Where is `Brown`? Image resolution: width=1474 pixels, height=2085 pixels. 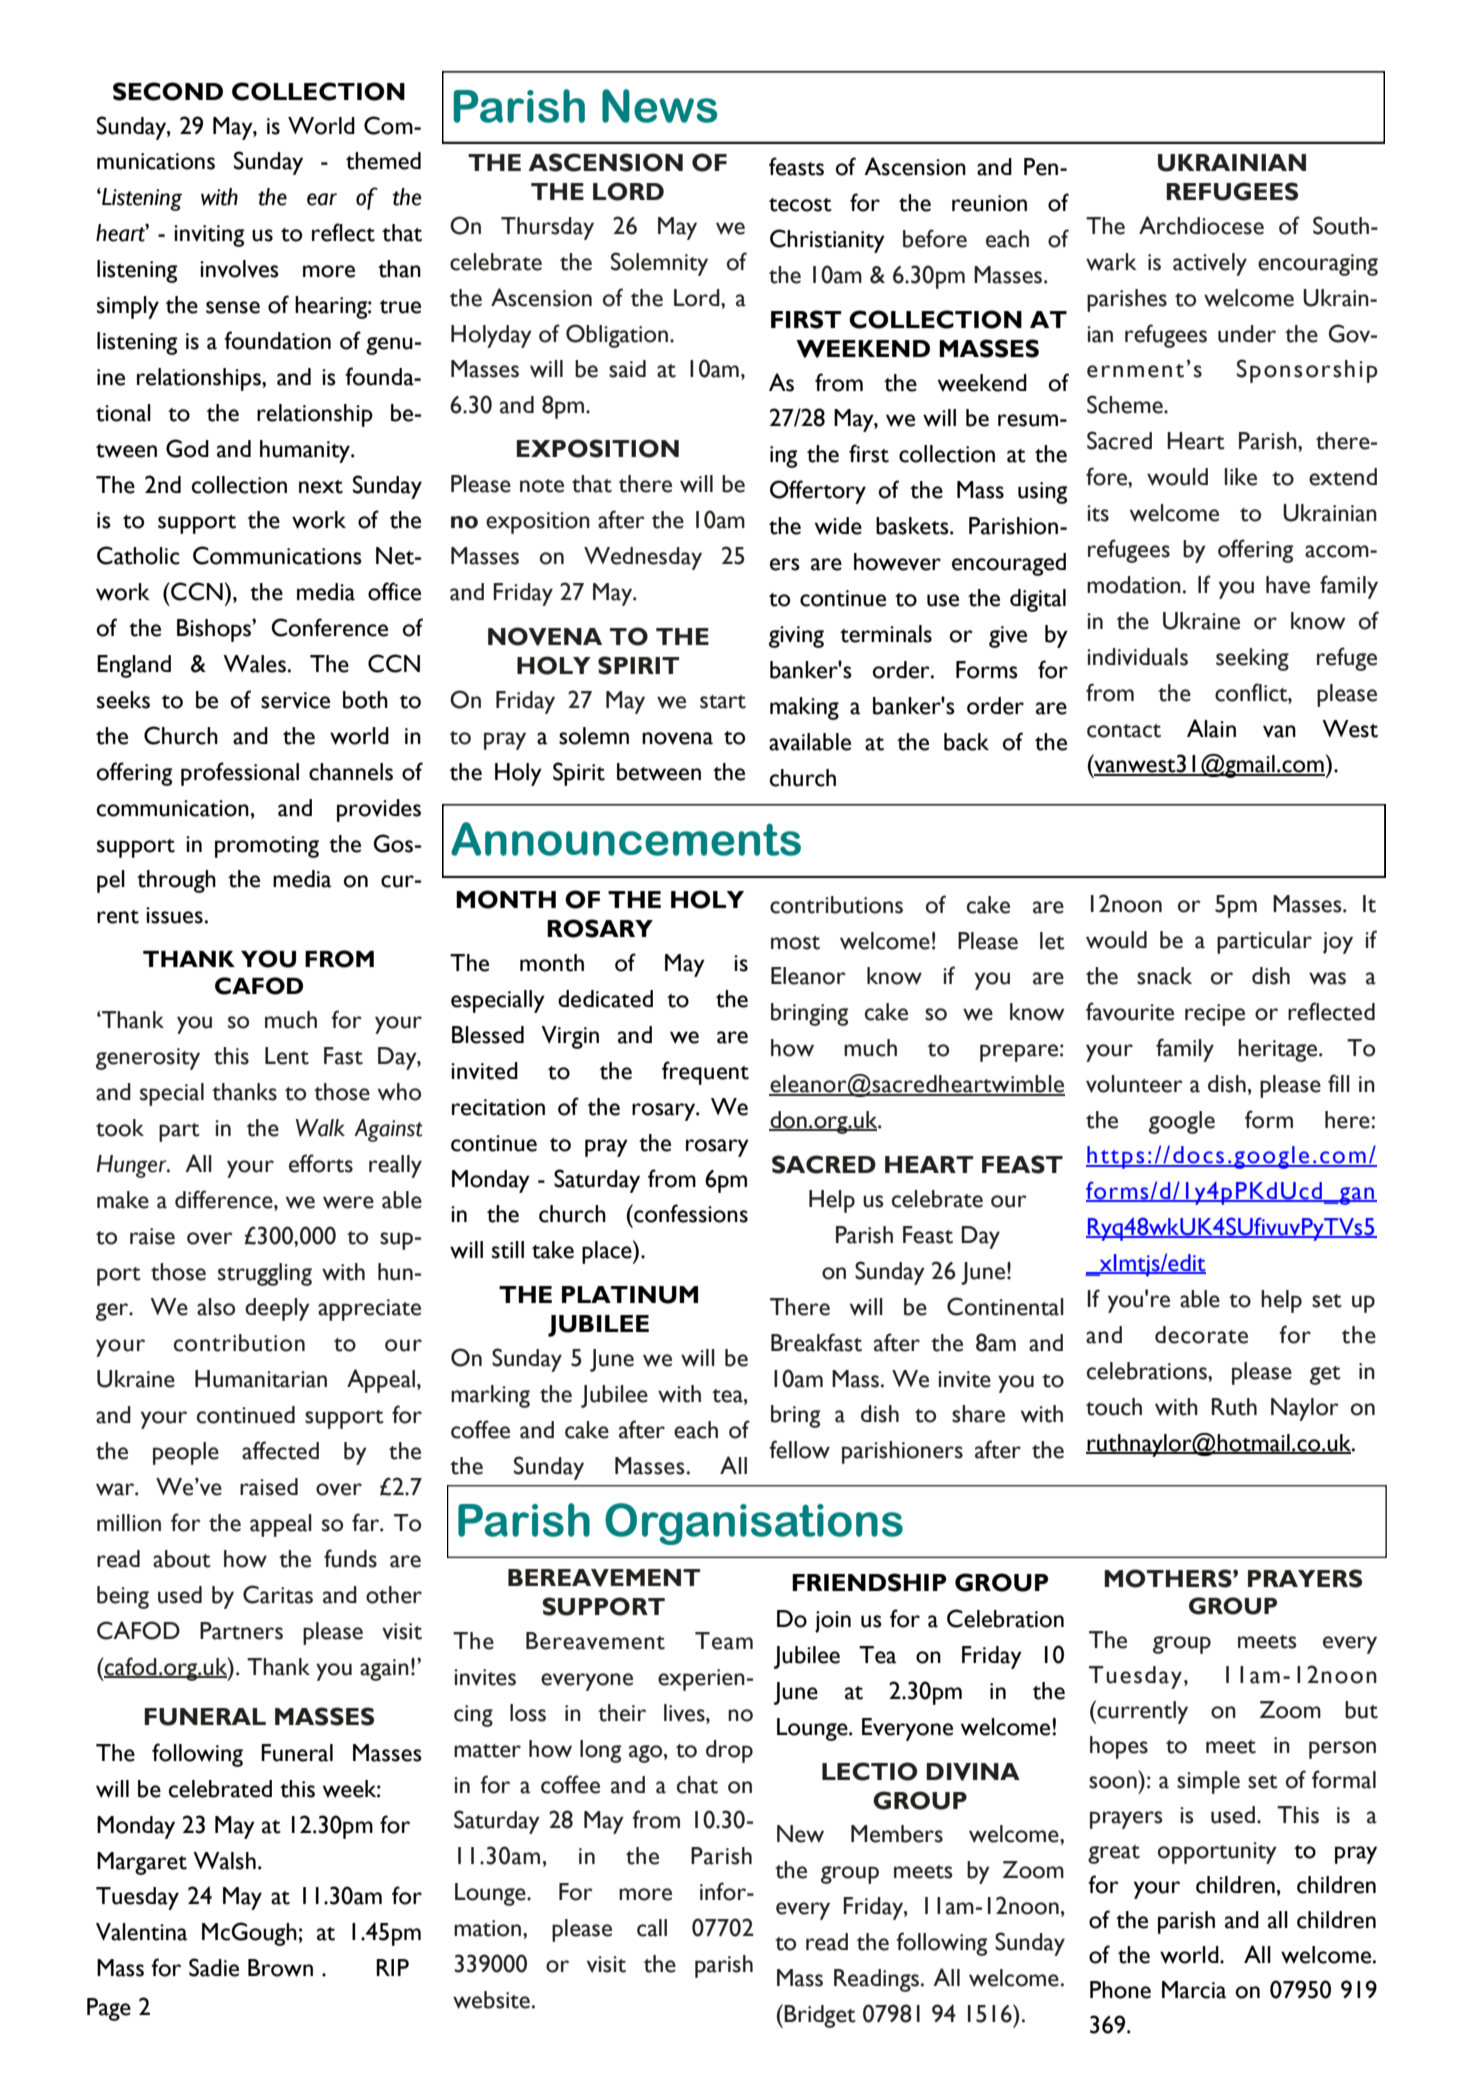 Brown is located at coordinates (280, 1968).
